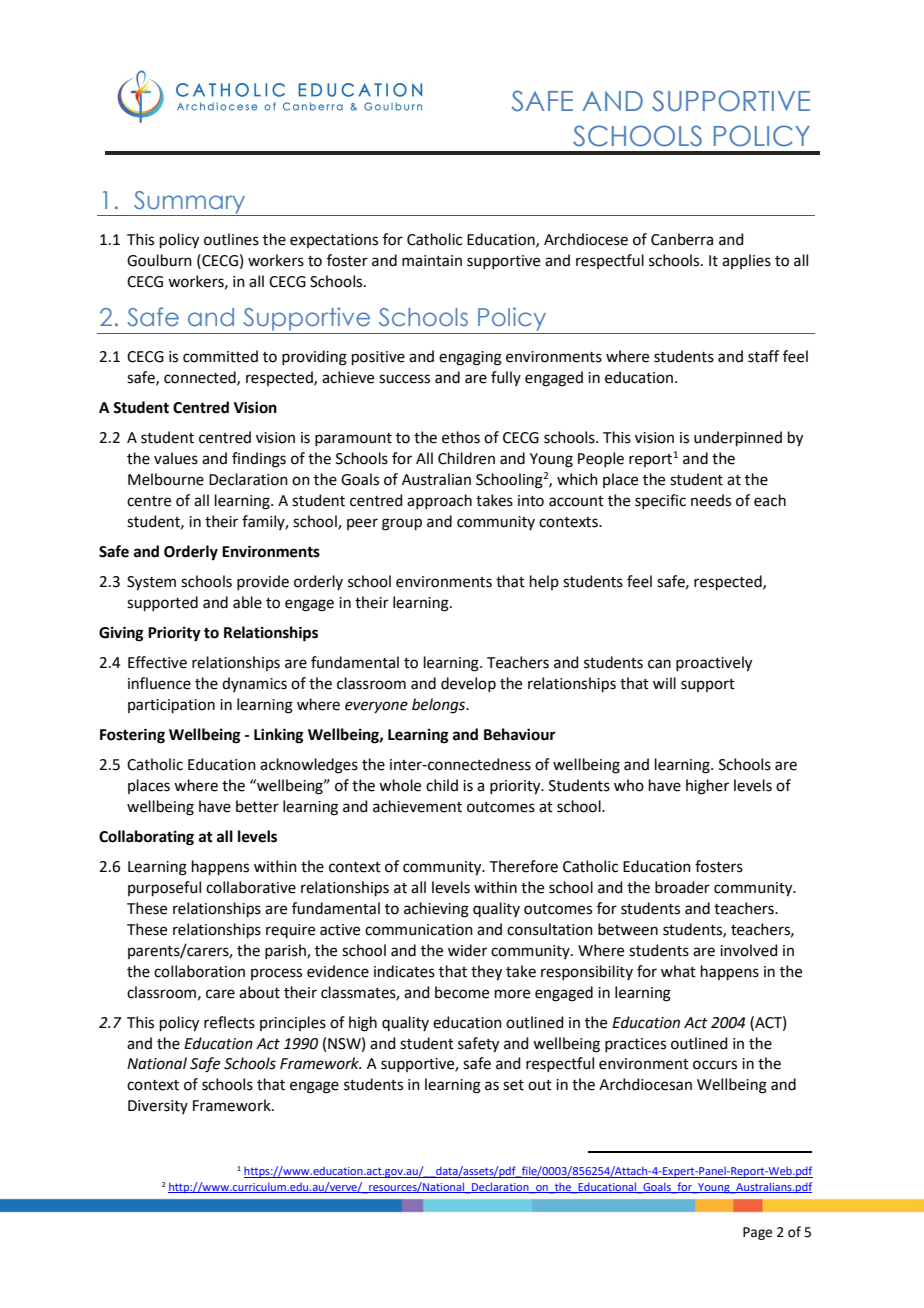 Image resolution: width=924 pixels, height=1308 pixels. I want to click on specific, so click(660, 501).
